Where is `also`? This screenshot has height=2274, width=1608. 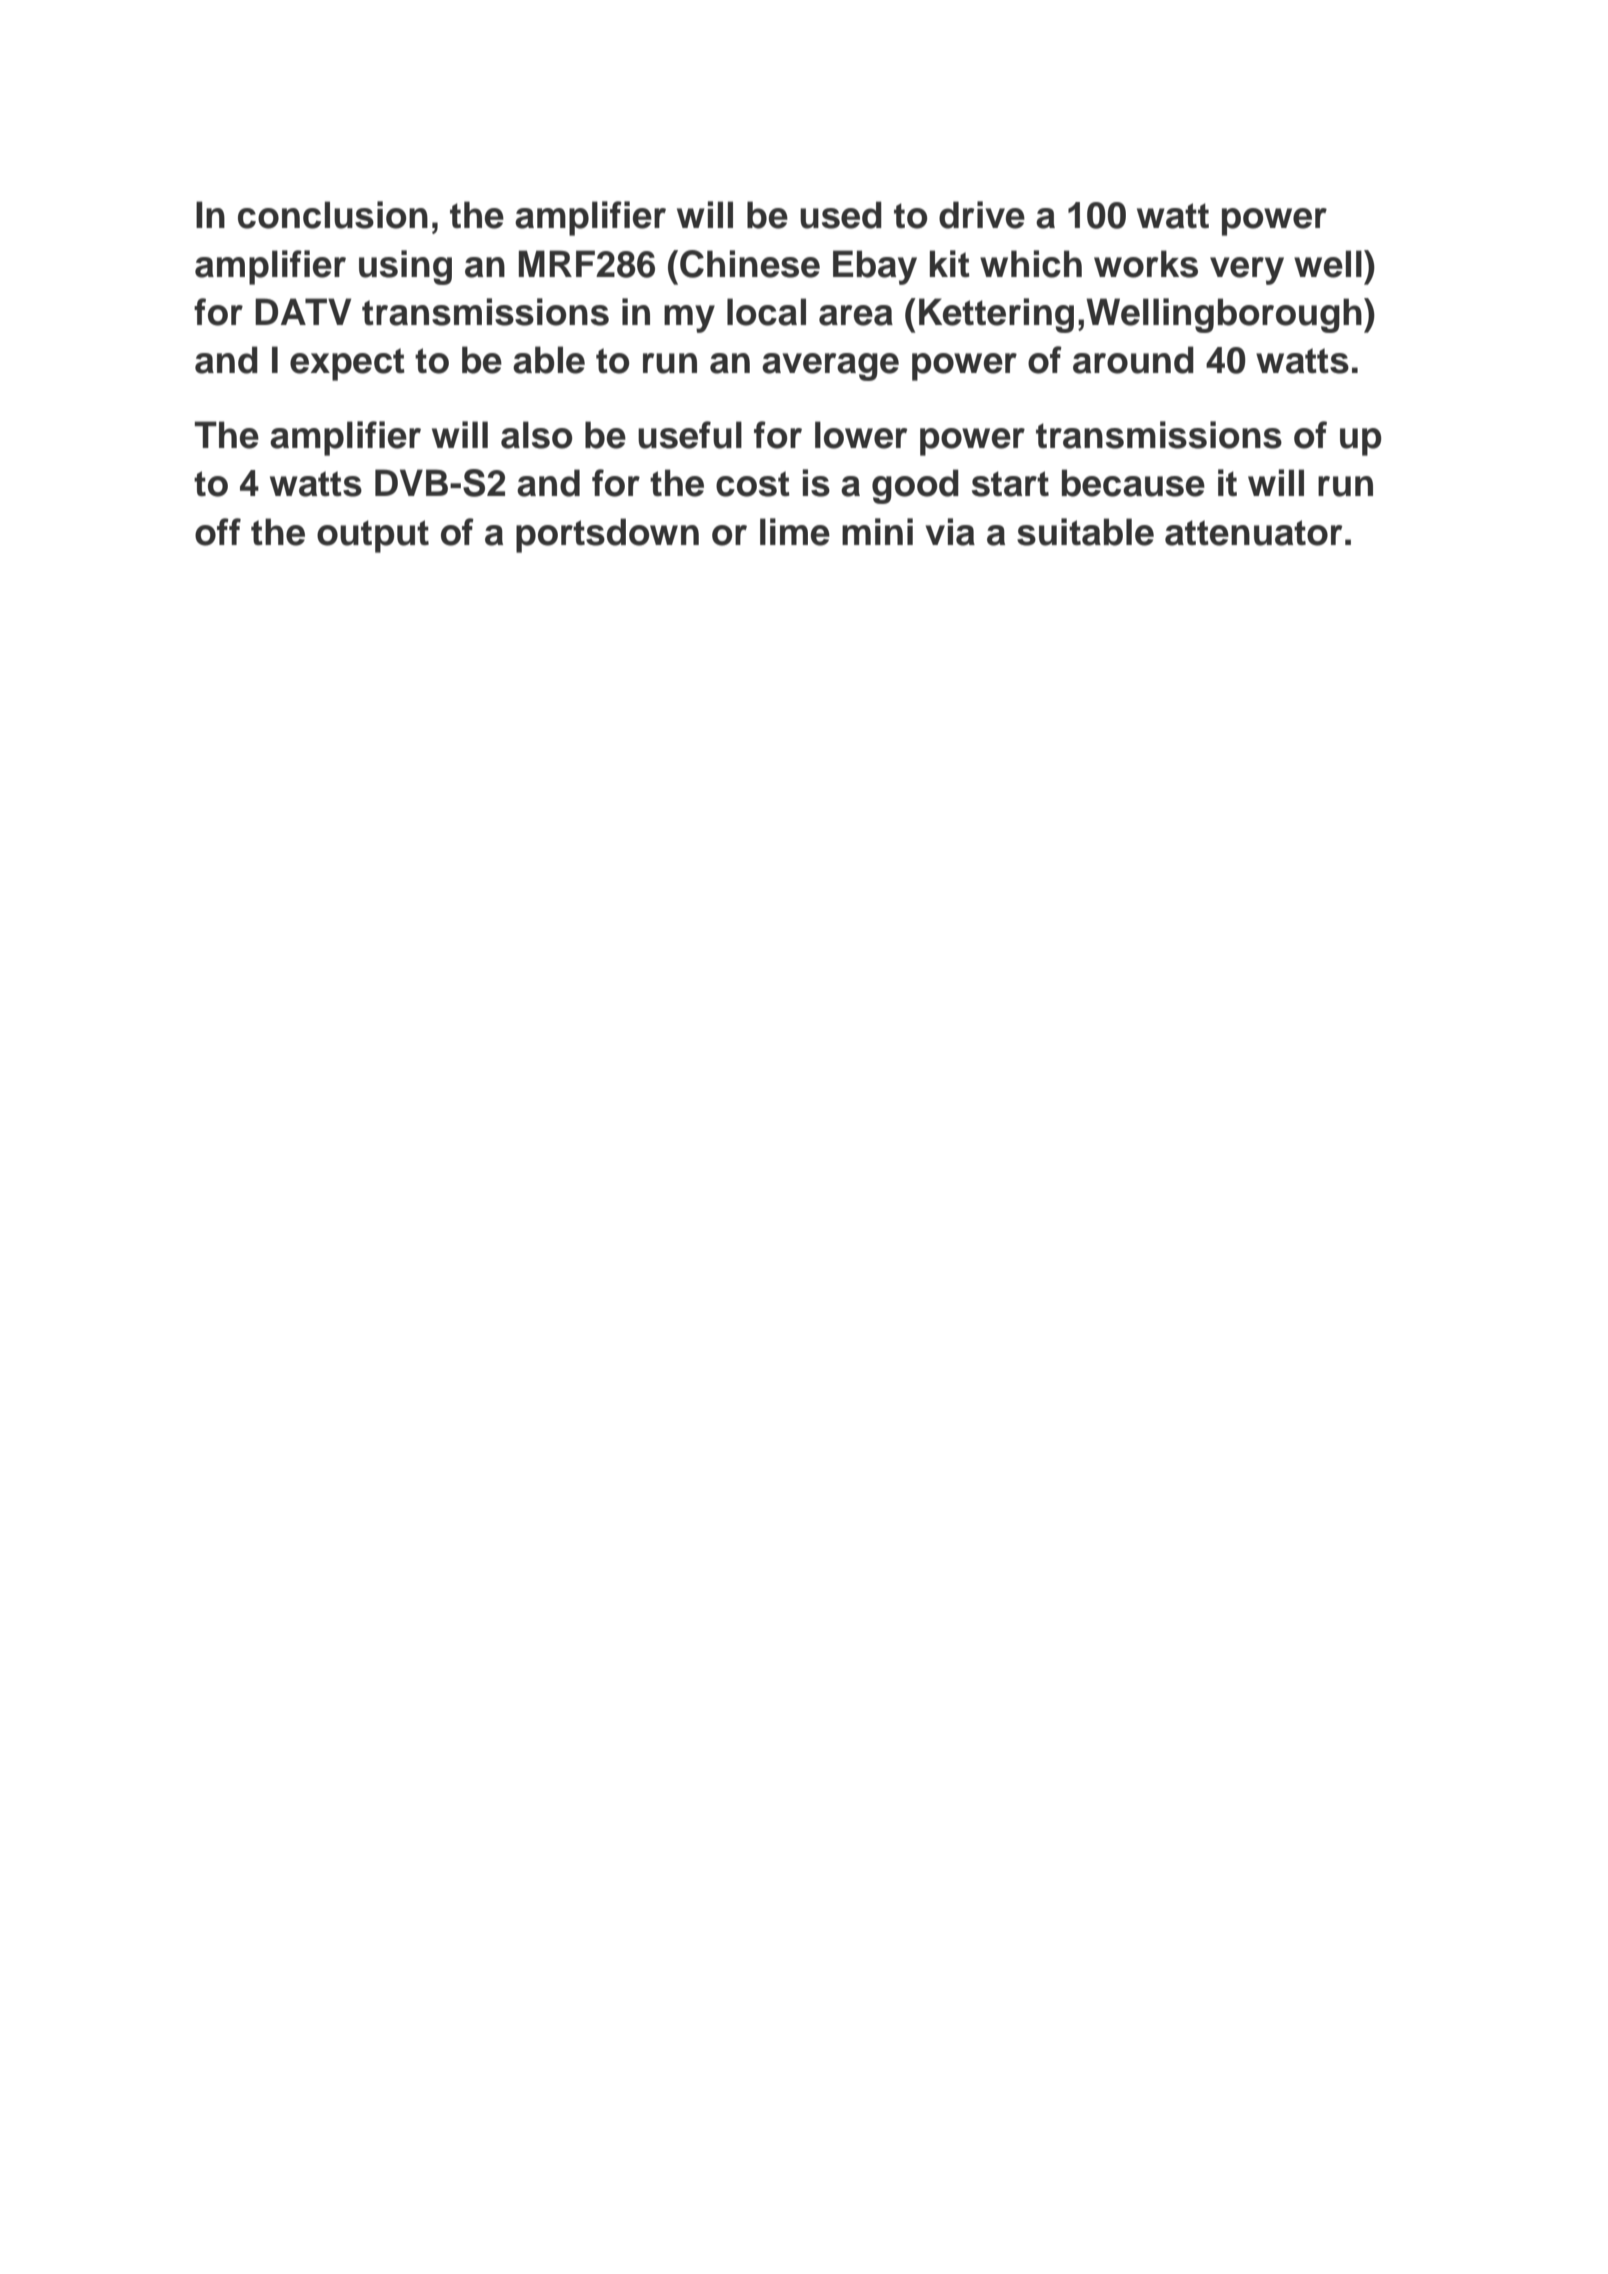
also is located at coordinates (537, 435).
